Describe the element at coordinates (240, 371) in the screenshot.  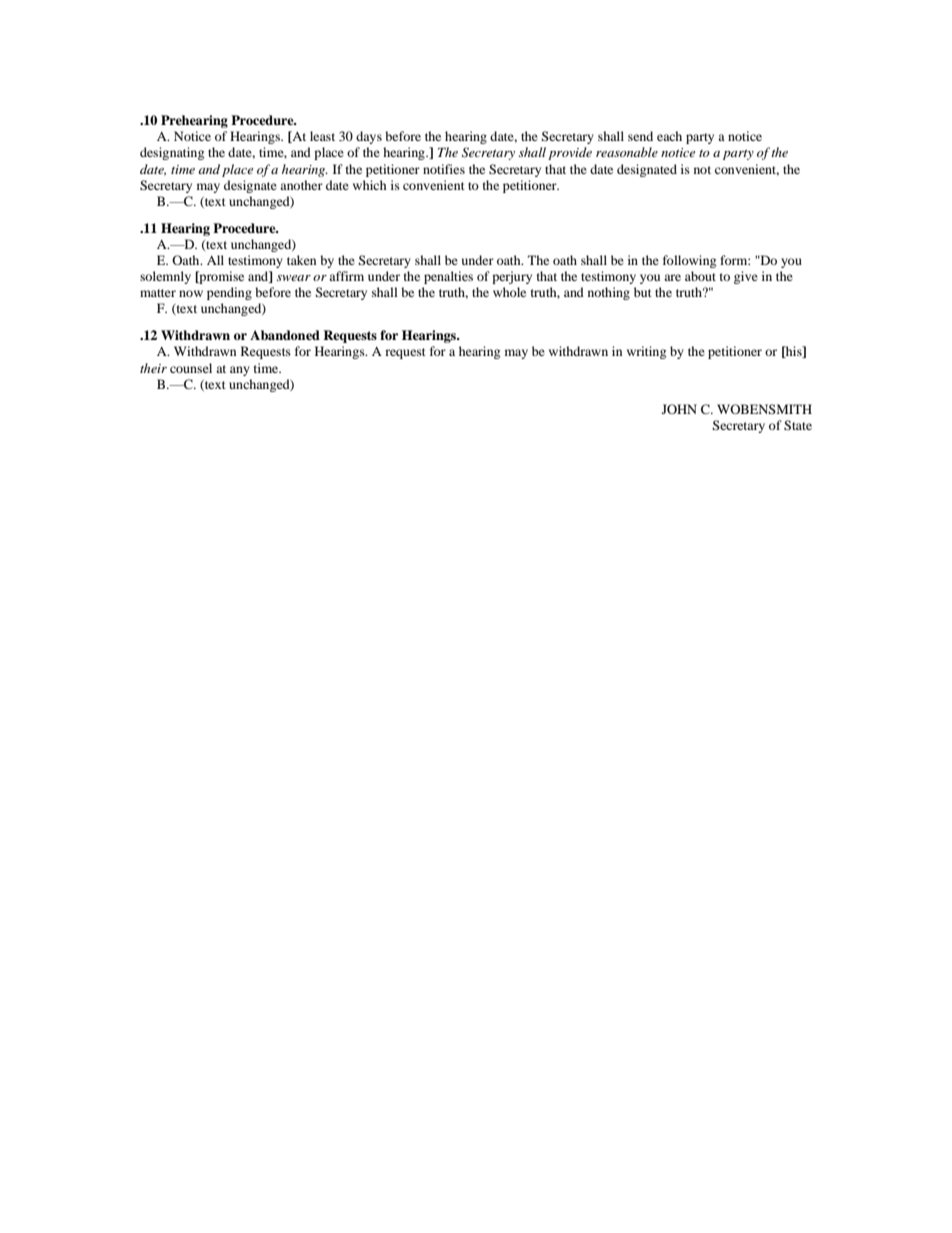
I see `any` at that location.
